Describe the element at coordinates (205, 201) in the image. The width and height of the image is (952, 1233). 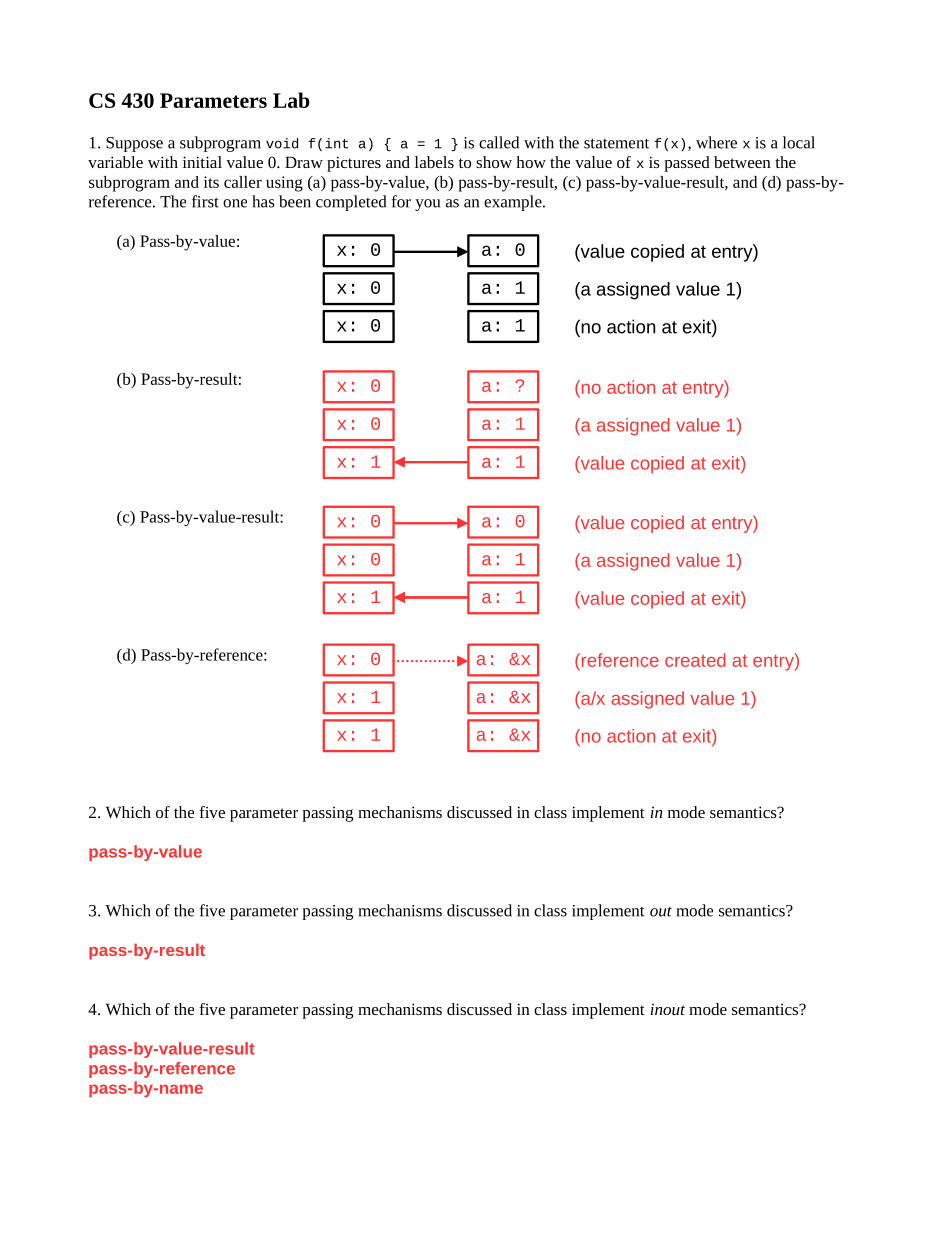
I see `first` at that location.
